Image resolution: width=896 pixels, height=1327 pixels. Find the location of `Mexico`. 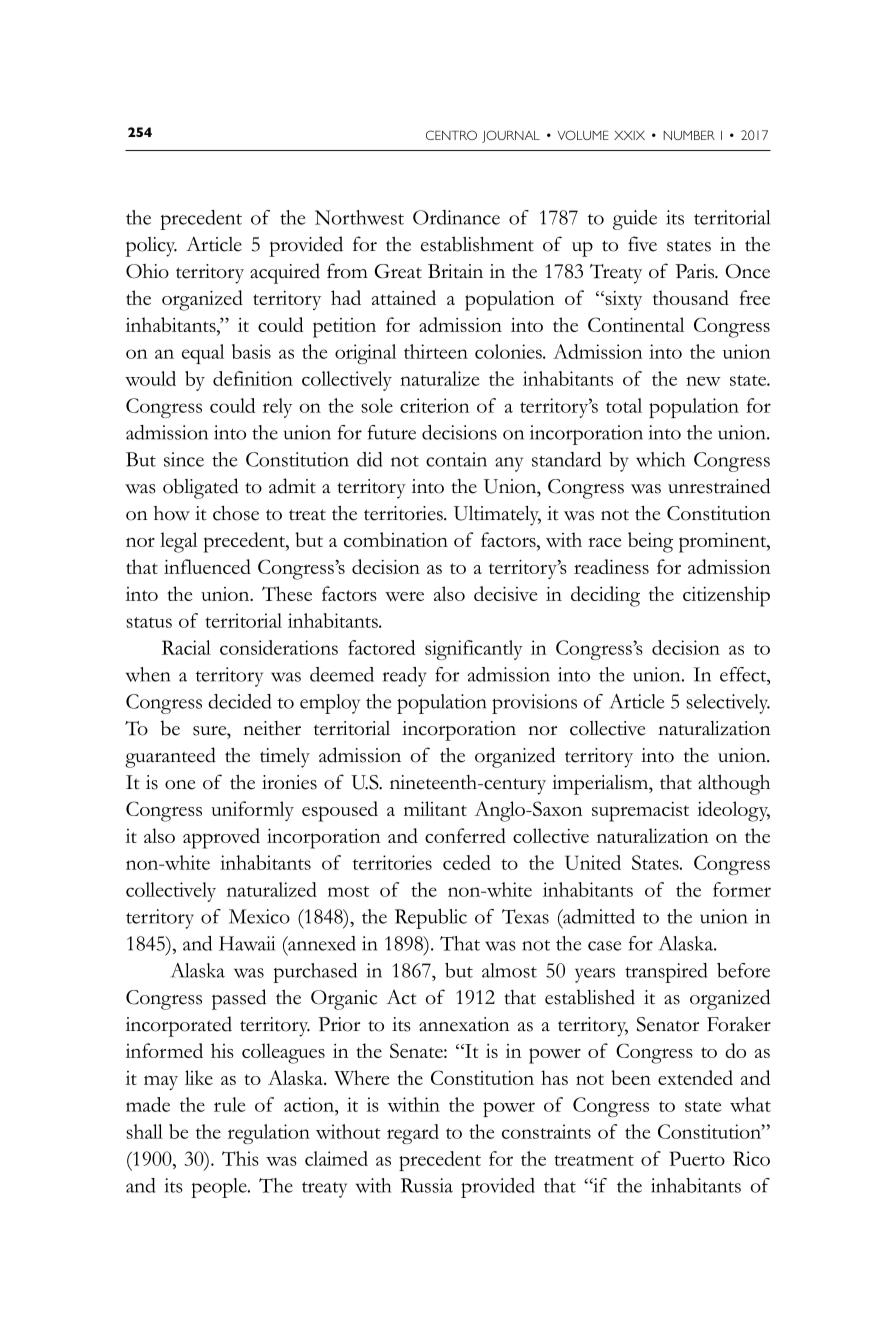

Mexico is located at coordinates (259, 916).
